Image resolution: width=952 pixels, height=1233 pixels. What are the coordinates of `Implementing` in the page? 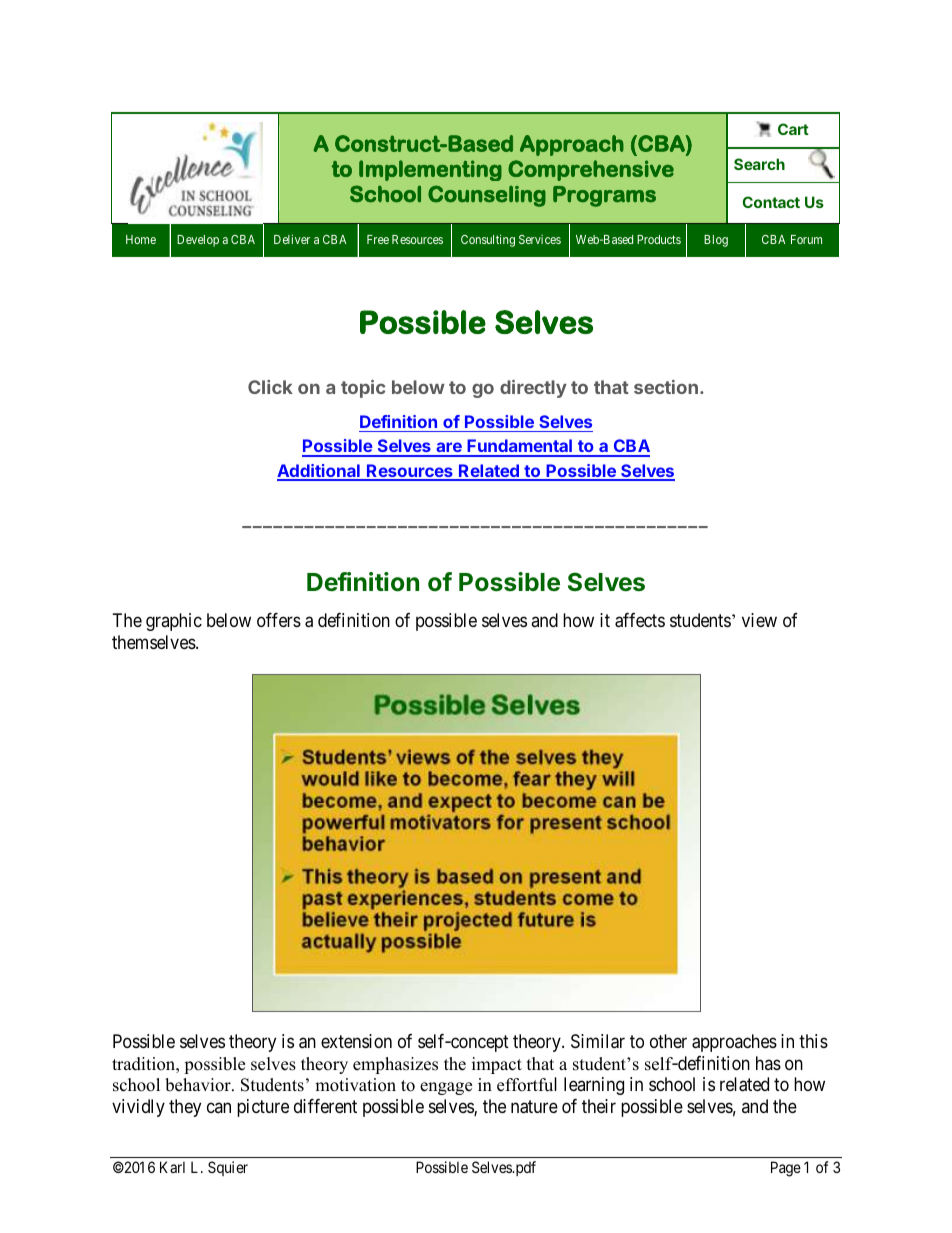 It's located at (430, 170).
